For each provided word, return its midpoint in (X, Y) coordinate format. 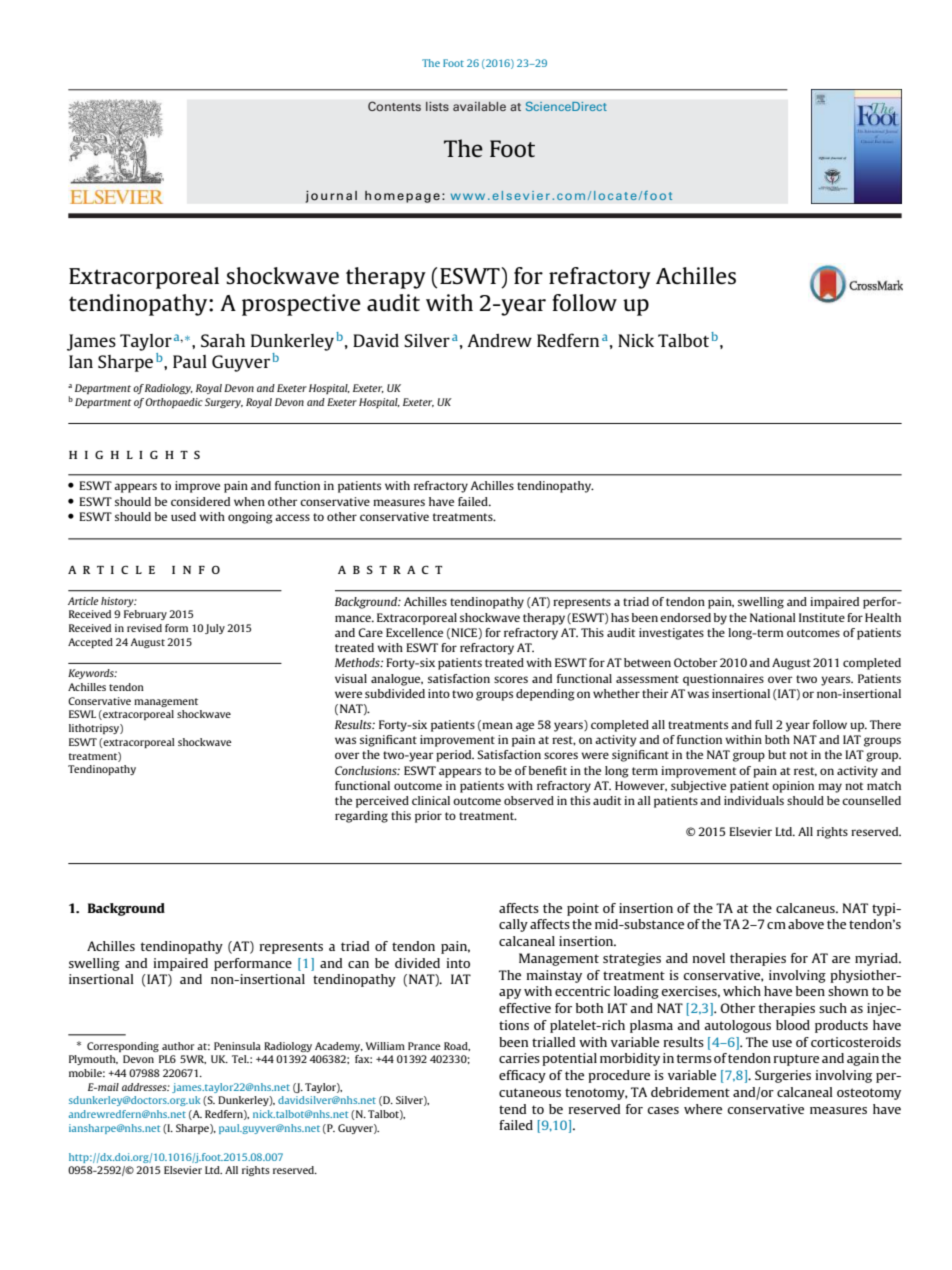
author (178, 1046)
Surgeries (783, 1076)
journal (331, 196)
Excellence (414, 632)
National (773, 617)
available (479, 106)
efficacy (522, 1076)
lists (437, 106)
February (145, 615)
